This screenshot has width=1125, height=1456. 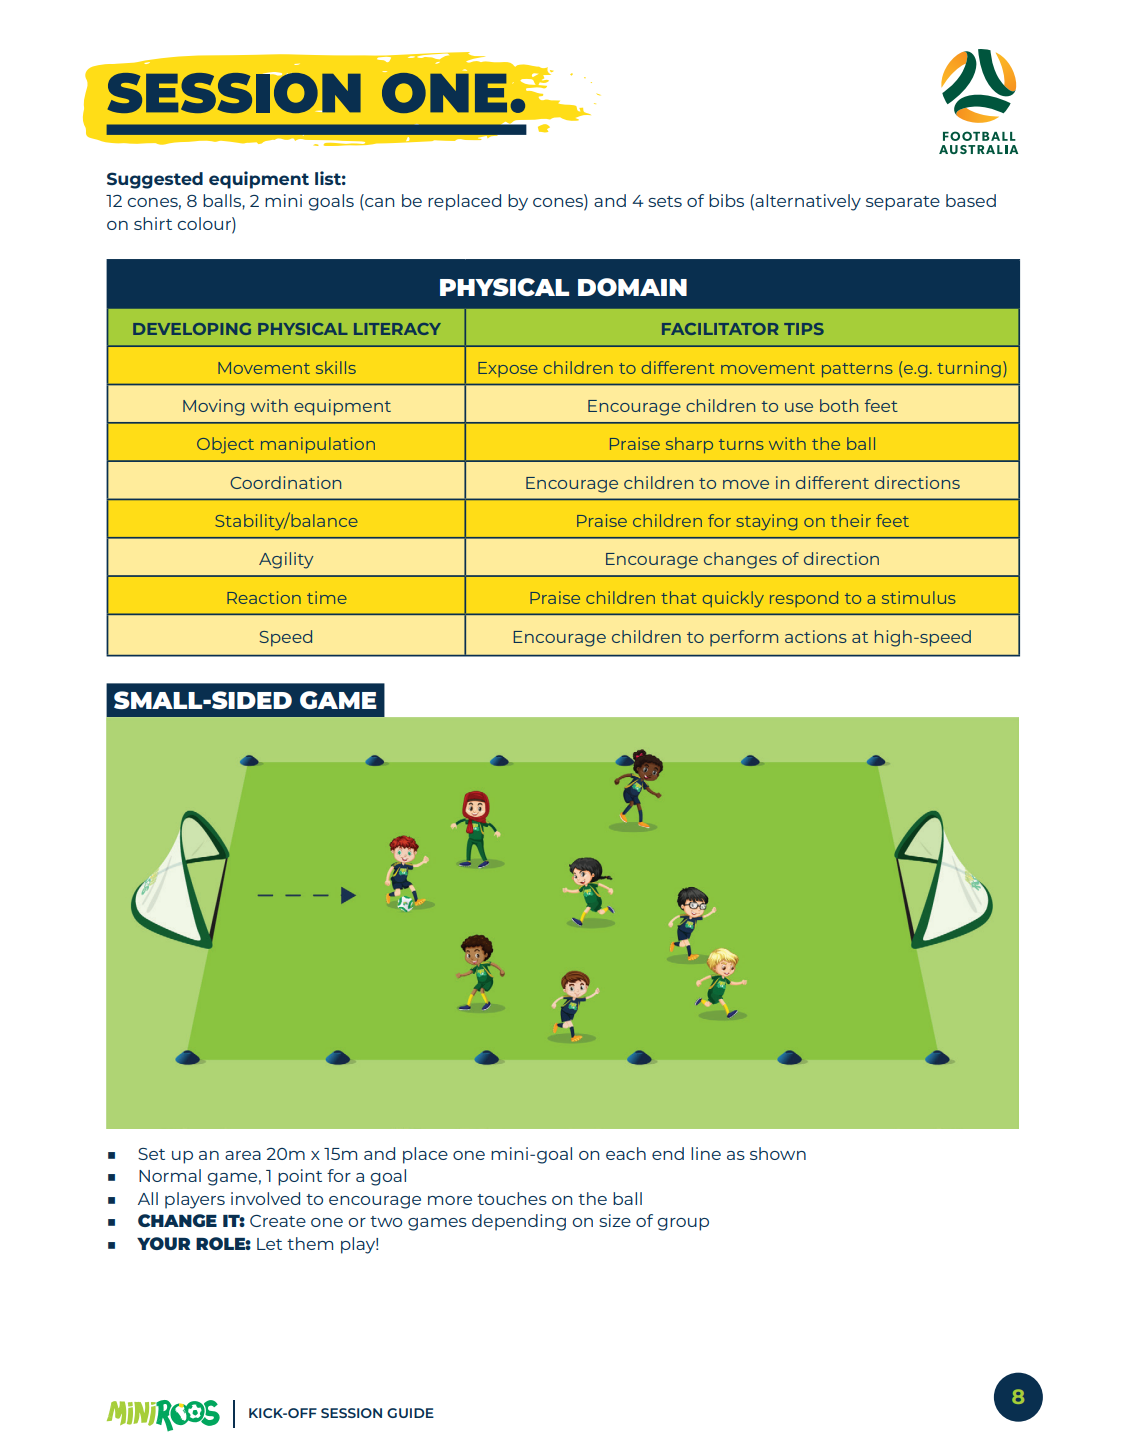 What do you see at coordinates (919, 597) in the screenshot?
I see `stimulus` at bounding box center [919, 597].
